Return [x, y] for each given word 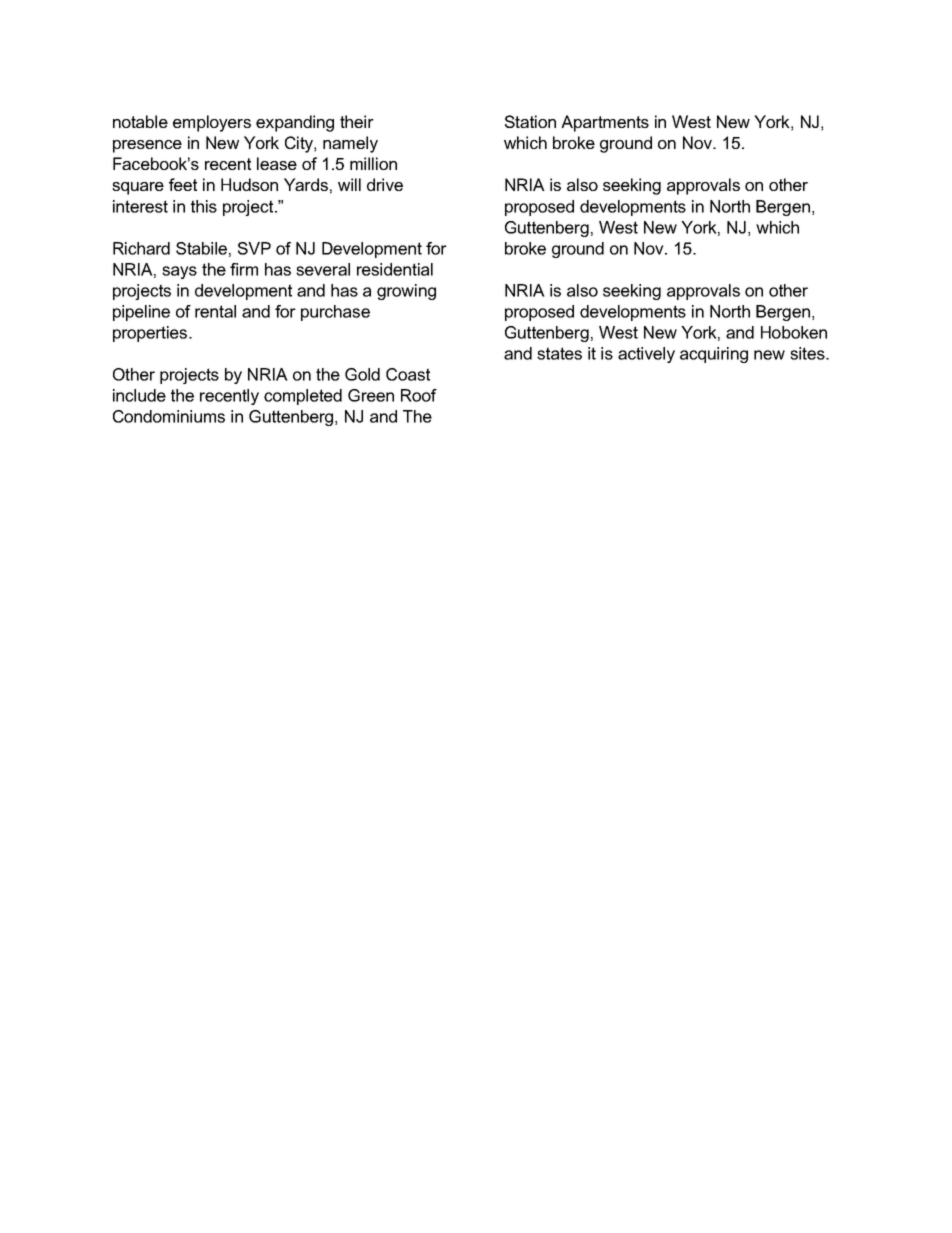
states [559, 353]
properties [151, 334]
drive [385, 184]
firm [244, 269]
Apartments [605, 123]
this [204, 206]
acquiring [714, 355]
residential [395, 269]
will [349, 184]
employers [212, 123]
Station [530, 121]
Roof [419, 395]
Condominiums [169, 416]
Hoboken [794, 332]
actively [646, 355]
